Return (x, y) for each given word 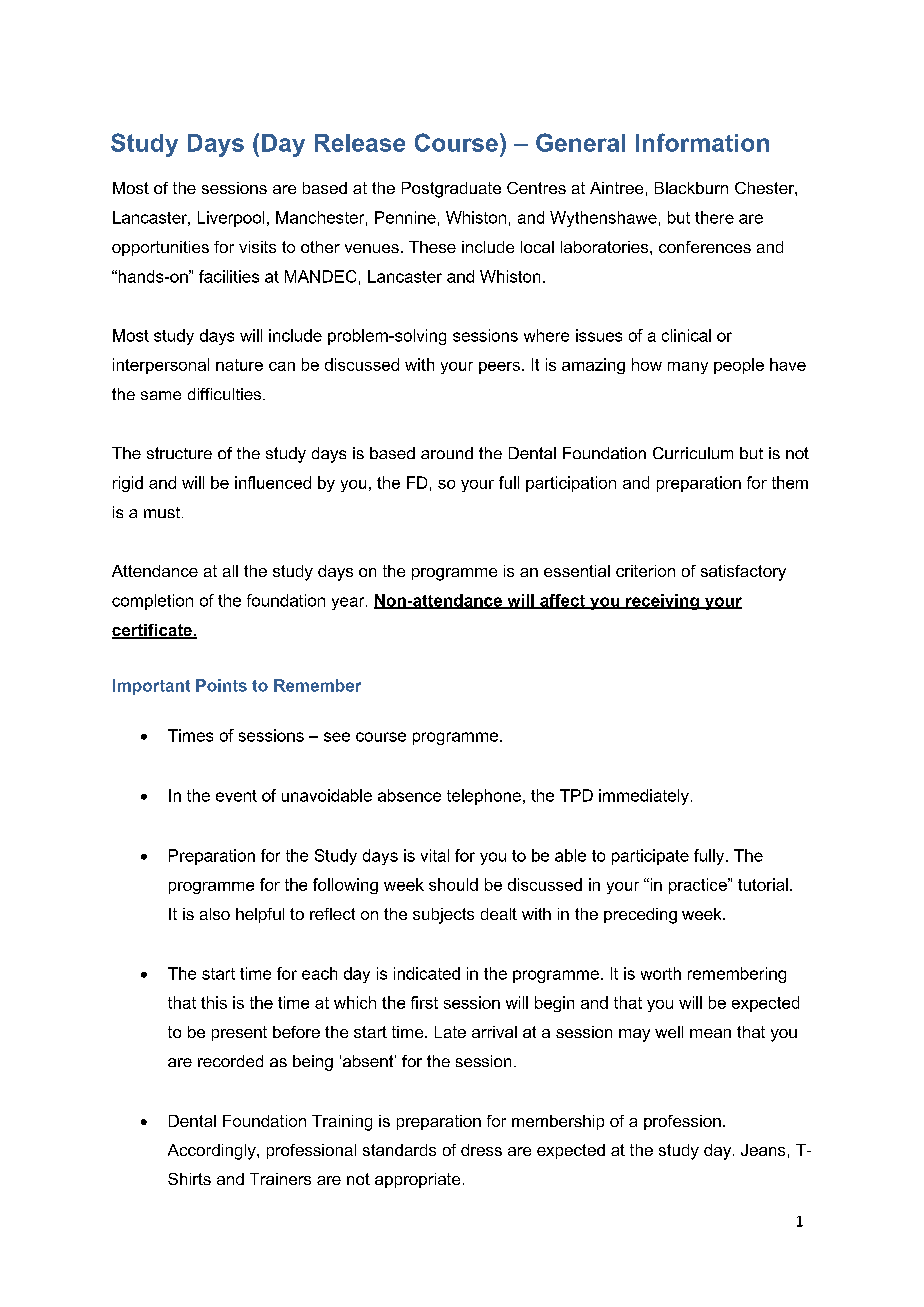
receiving (662, 602)
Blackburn (691, 188)
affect (562, 601)
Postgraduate (451, 190)
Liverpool (231, 219)
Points (221, 685)
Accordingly (213, 1152)
